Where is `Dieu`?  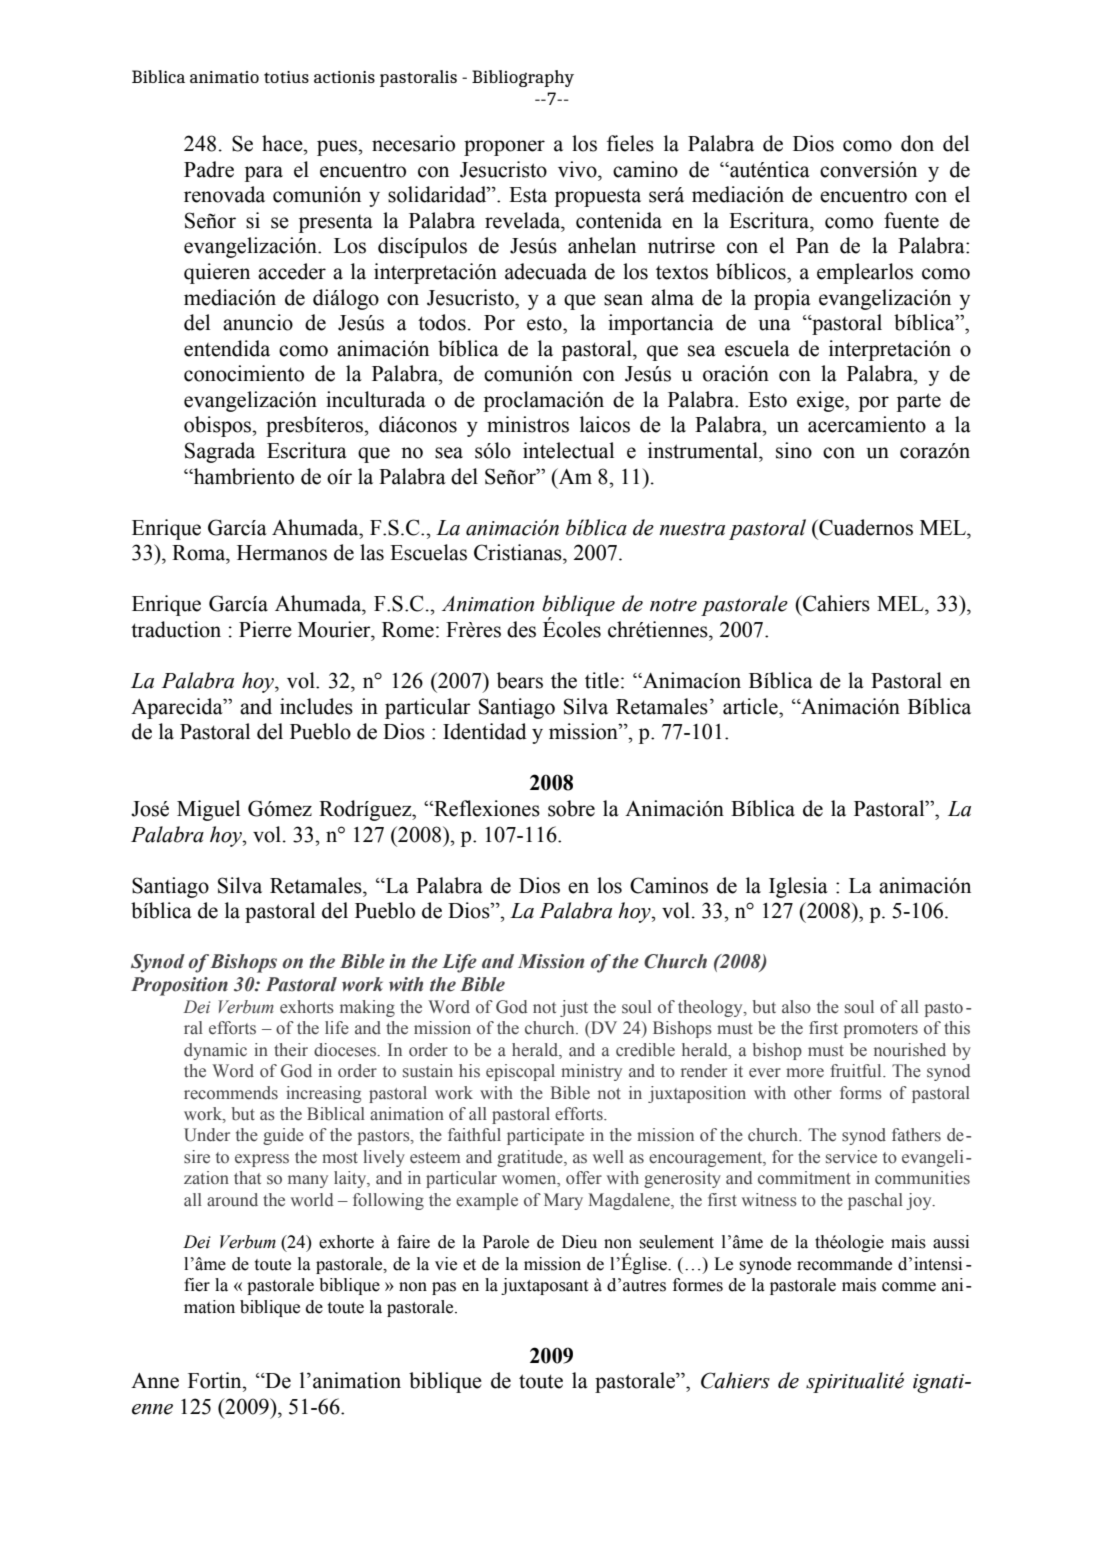 Dieu is located at coordinates (579, 1242).
